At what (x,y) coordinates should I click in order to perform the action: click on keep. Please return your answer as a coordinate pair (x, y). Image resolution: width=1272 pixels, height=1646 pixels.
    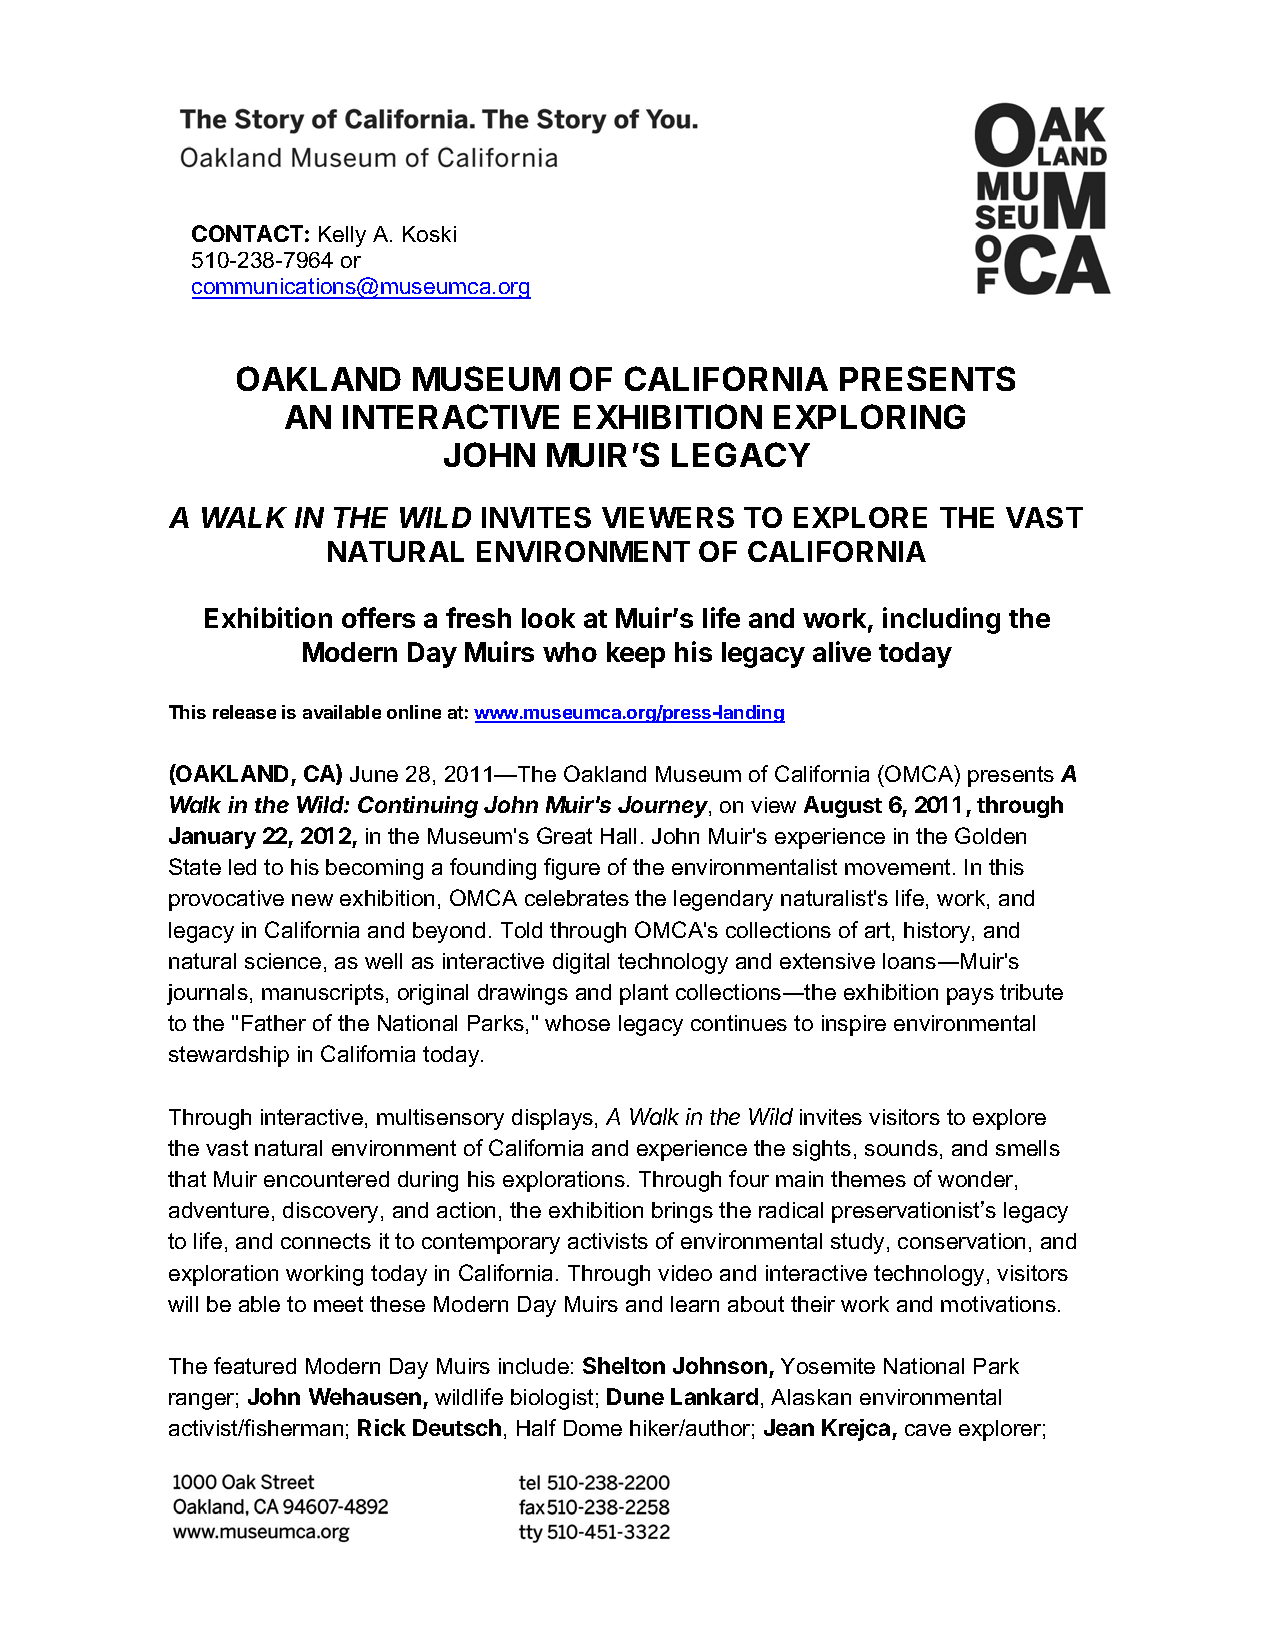
    Looking at the image, I should click on (636, 655).
